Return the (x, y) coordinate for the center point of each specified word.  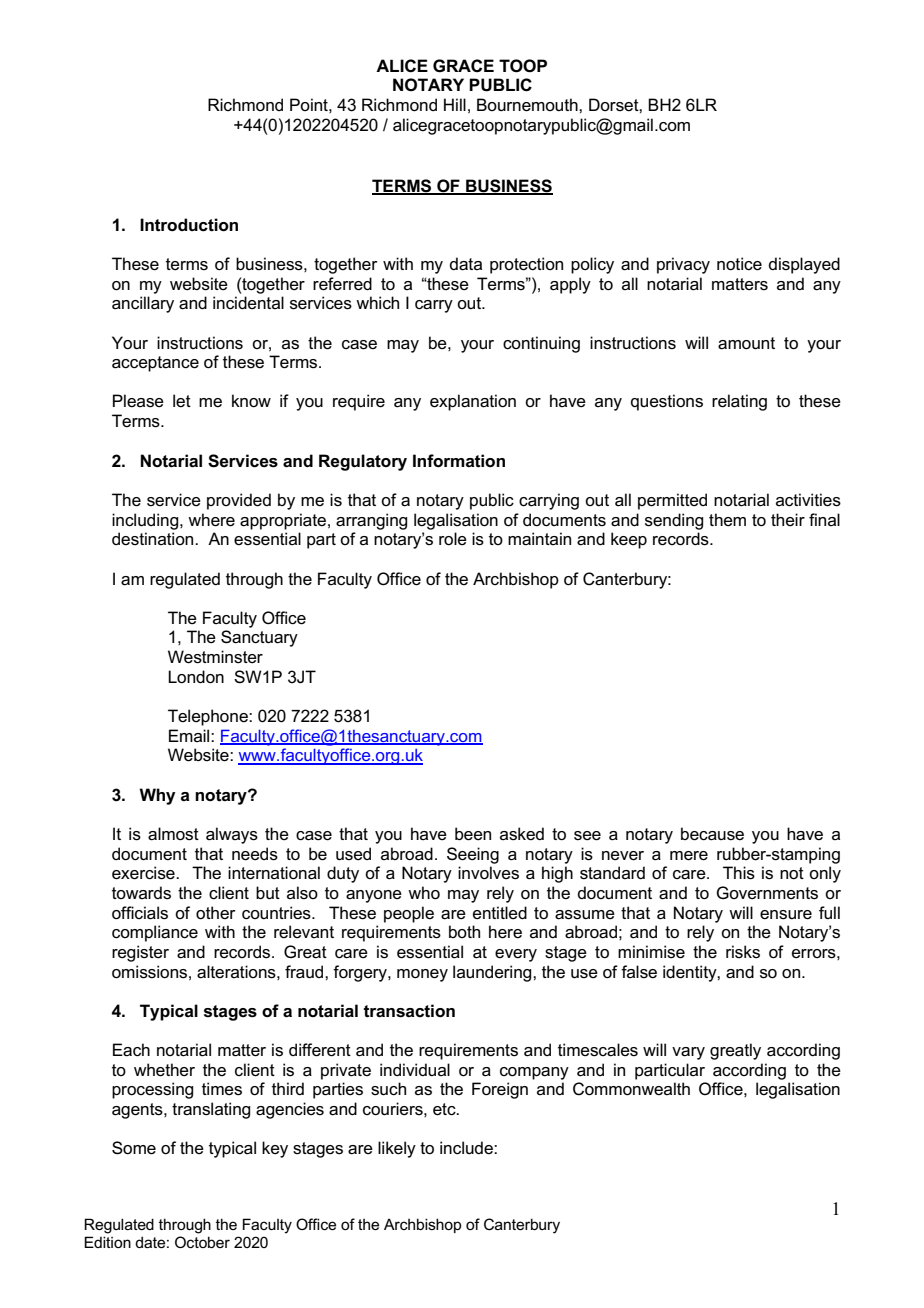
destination (154, 539)
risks (743, 952)
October (202, 1242)
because (712, 834)
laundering (493, 973)
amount (746, 343)
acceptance (155, 364)
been (473, 834)
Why (157, 796)
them (727, 520)
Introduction (189, 225)
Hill (455, 104)
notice (739, 264)
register (140, 953)
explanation (473, 402)
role (453, 539)
